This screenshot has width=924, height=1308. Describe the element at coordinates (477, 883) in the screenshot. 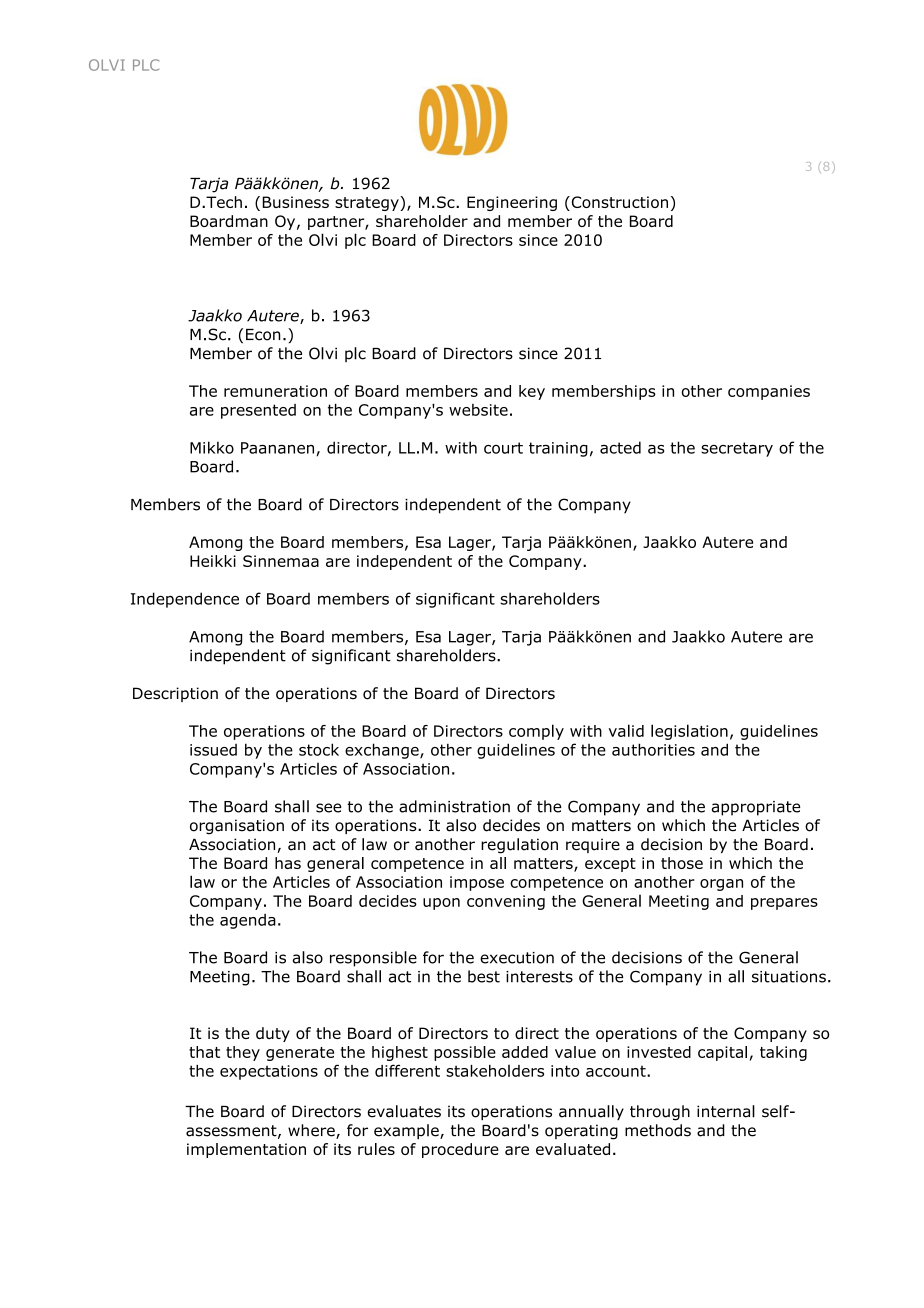

I see `impose` at that location.
